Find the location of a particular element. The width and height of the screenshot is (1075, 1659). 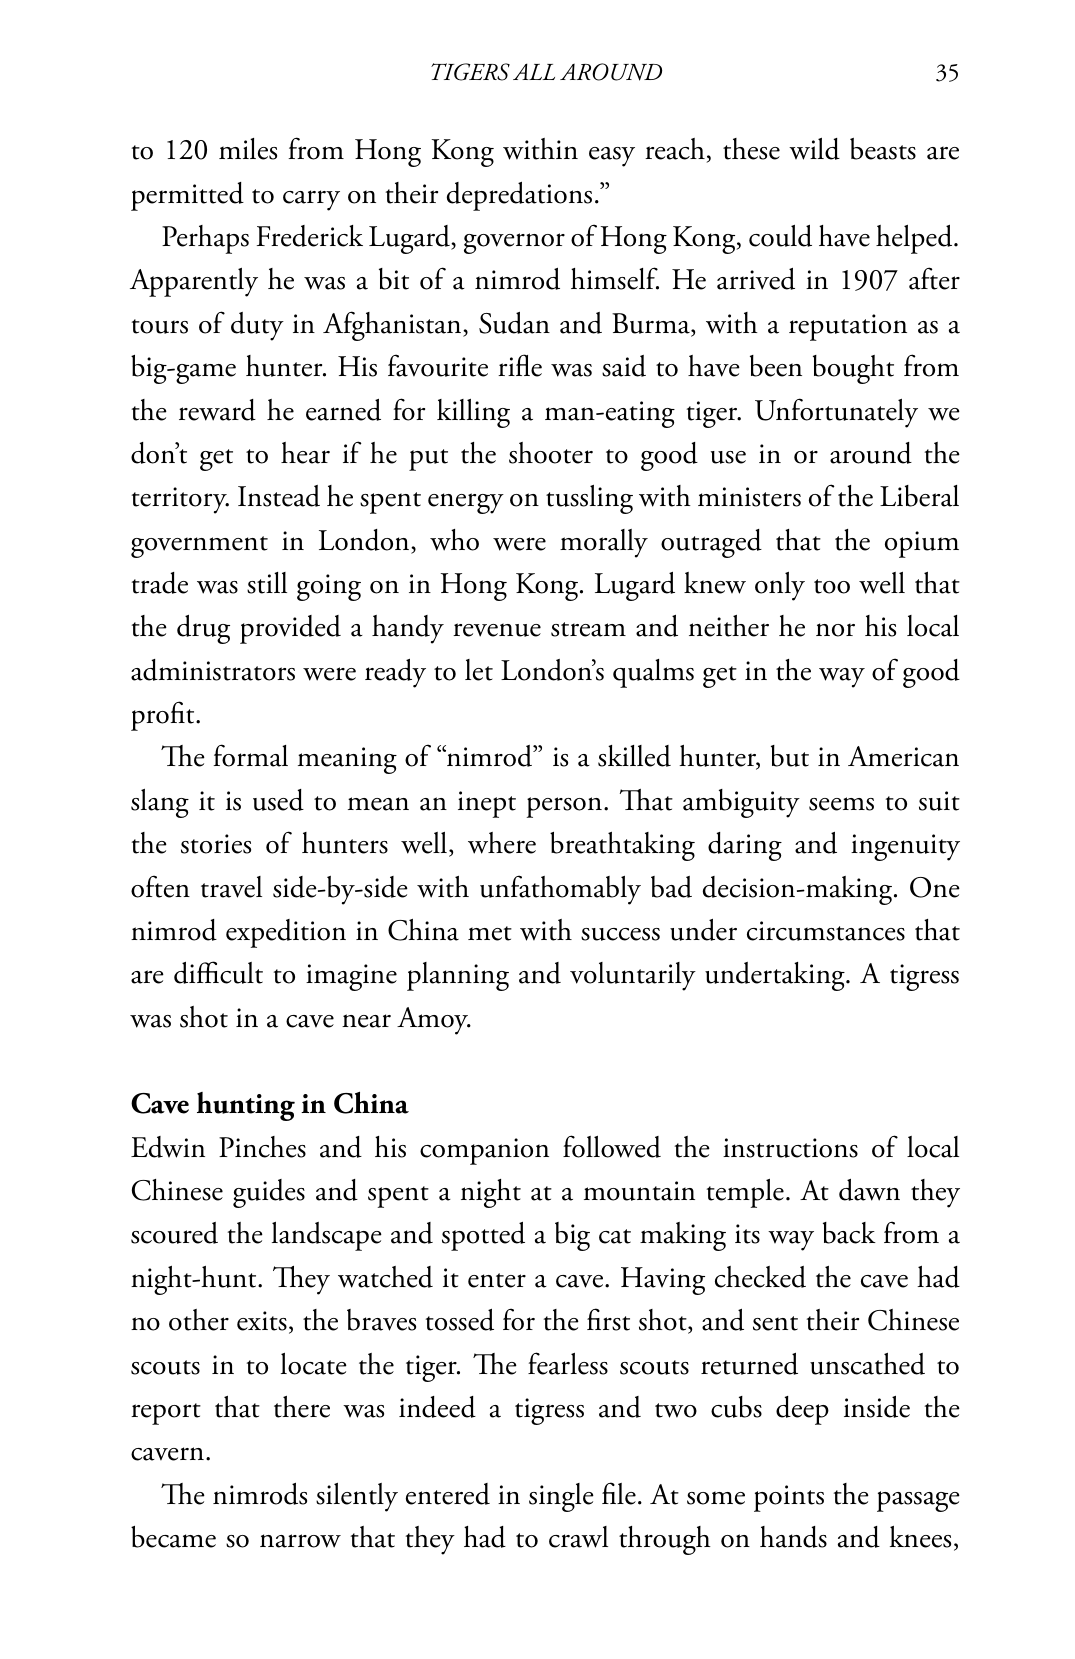

stream is located at coordinates (588, 629).
